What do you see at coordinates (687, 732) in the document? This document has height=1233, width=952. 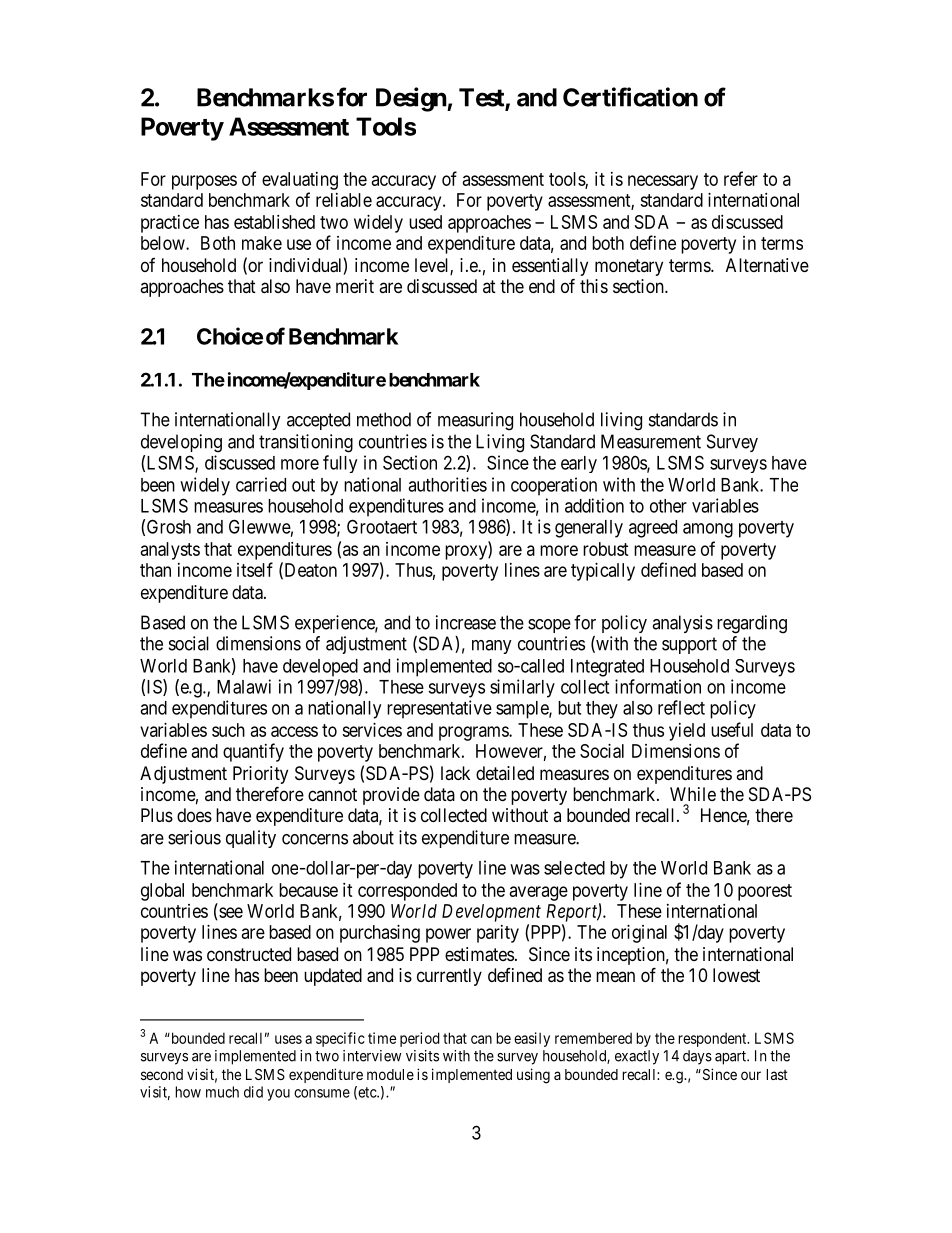 I see `yield` at bounding box center [687, 732].
